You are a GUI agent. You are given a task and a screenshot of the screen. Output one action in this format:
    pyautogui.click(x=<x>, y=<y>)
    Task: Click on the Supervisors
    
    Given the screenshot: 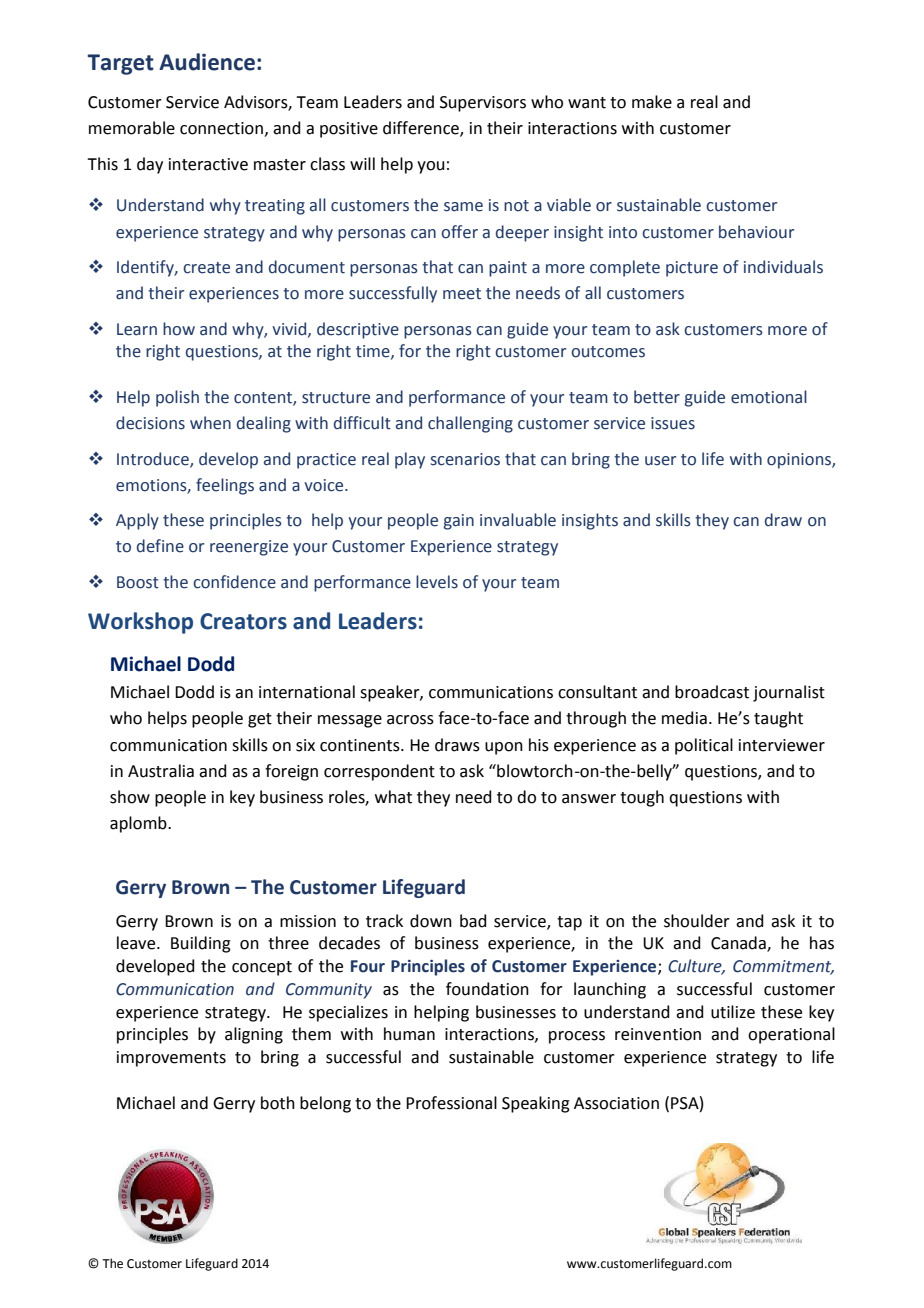 What is the action you would take?
    pyautogui.click(x=483, y=104)
